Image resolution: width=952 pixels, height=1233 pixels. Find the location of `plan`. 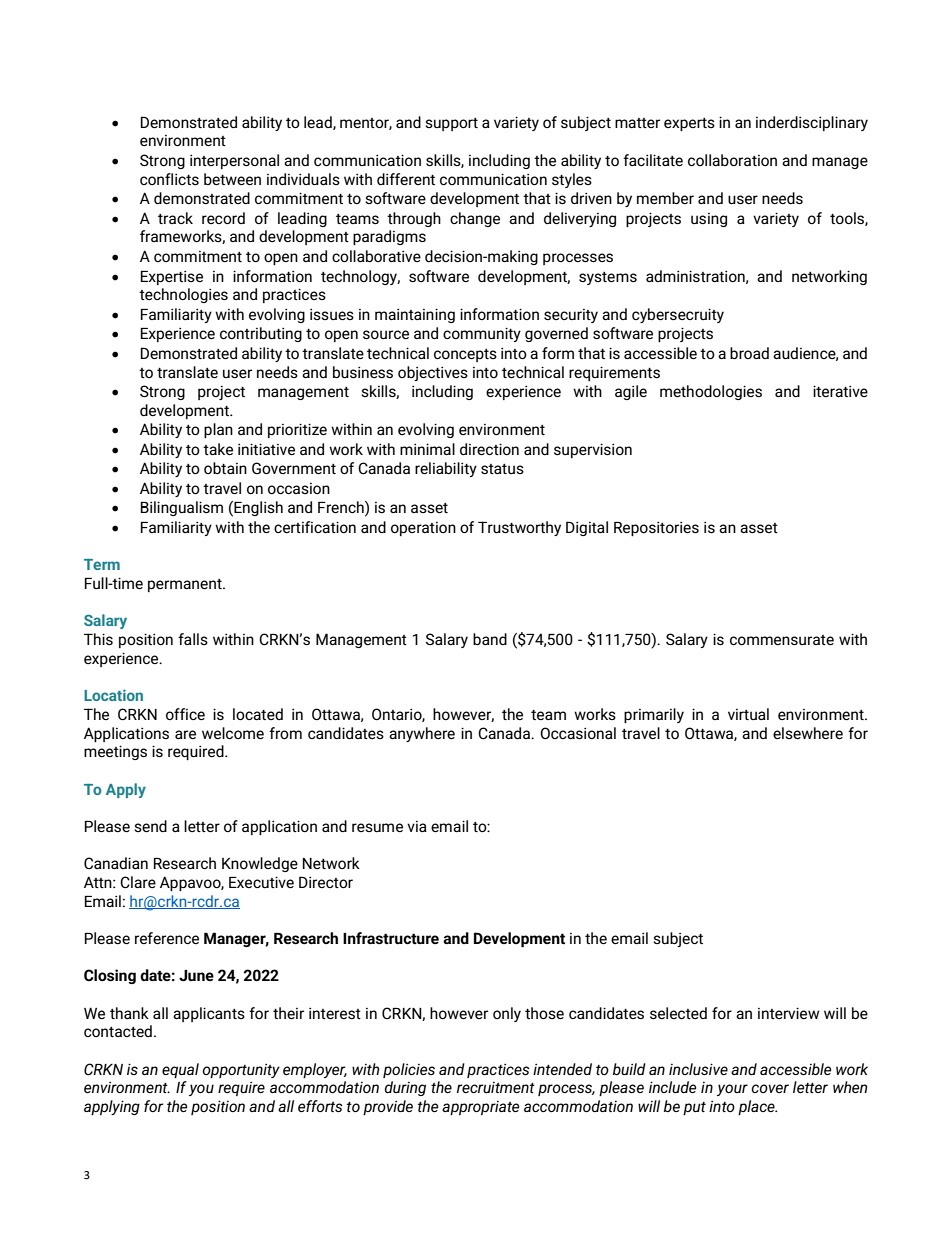

plan is located at coordinates (218, 430).
